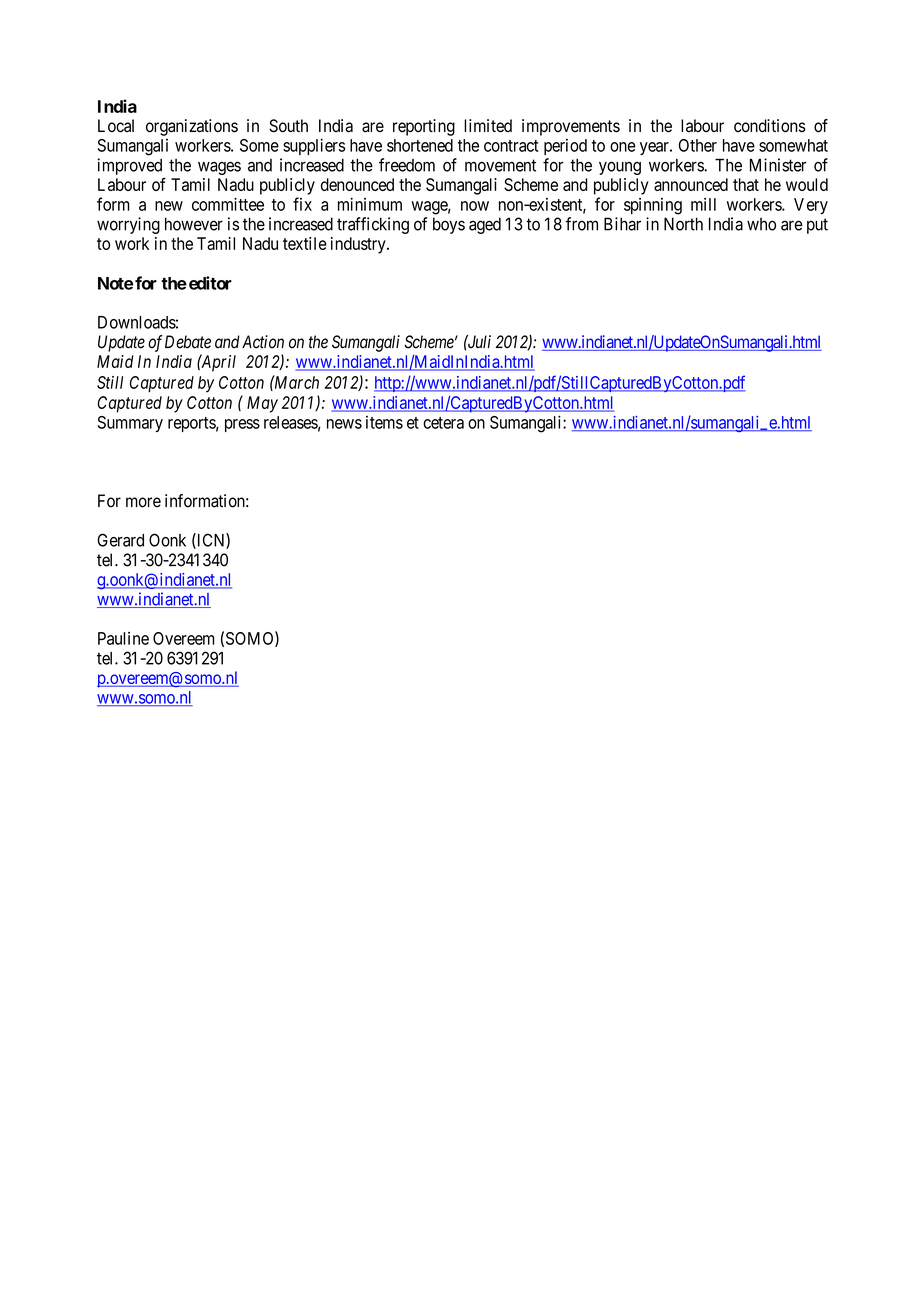 Image resolution: width=924 pixels, height=1308 pixels. Describe the element at coordinates (262, 404) in the page. I see `May` at that location.
